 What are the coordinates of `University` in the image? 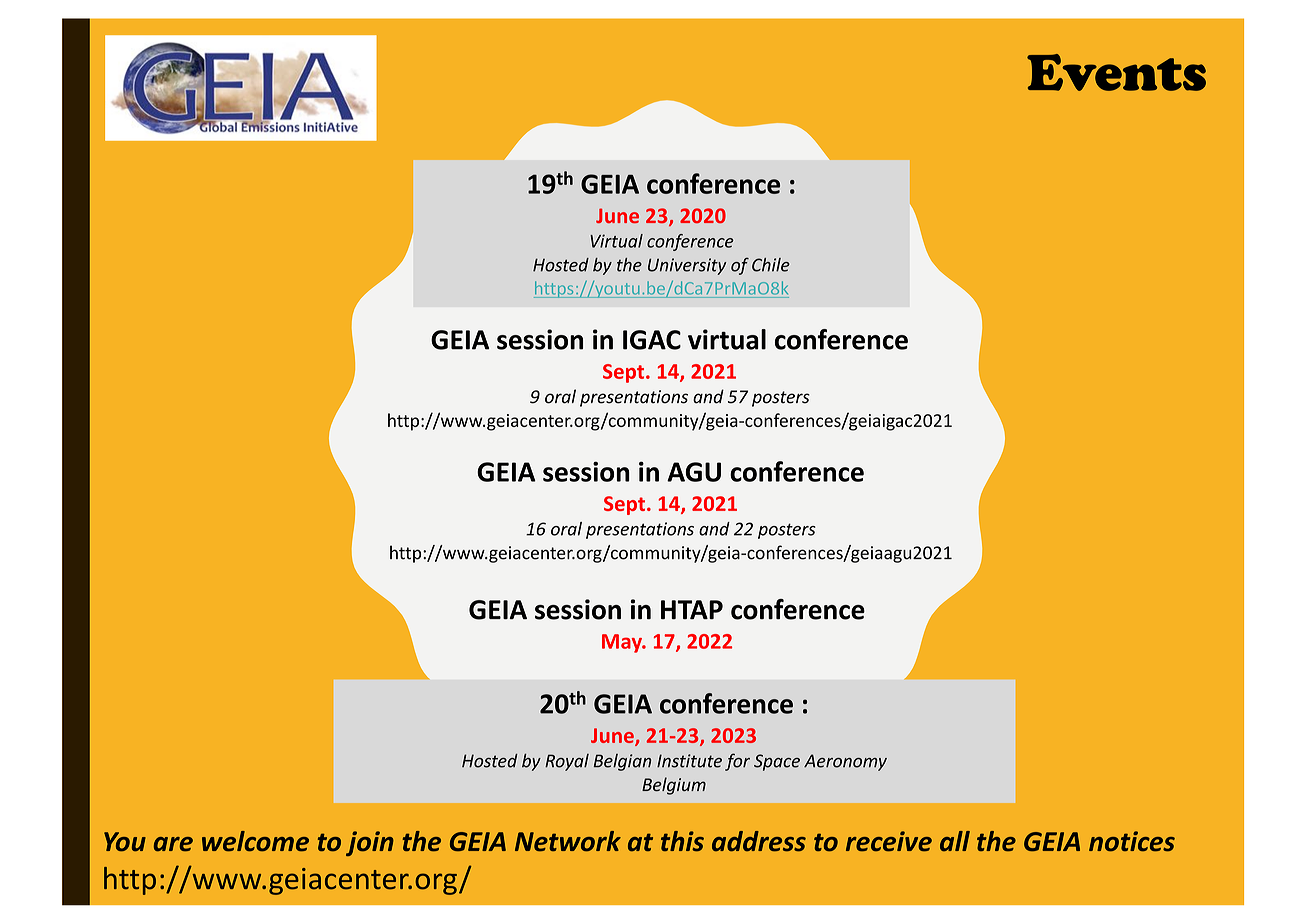 It's located at (687, 266).
